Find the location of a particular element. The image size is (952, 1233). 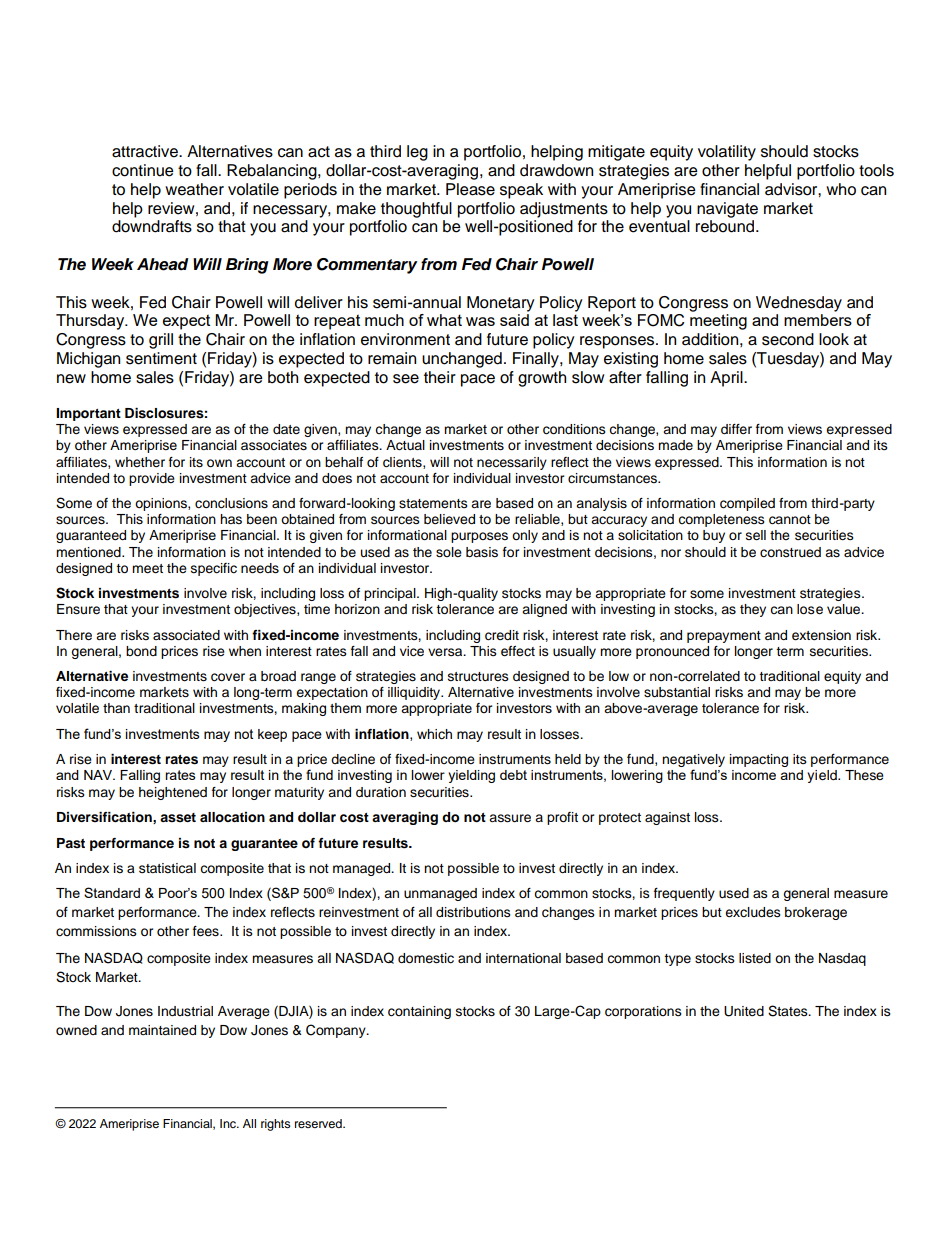

distributions is located at coordinates (473, 912).
